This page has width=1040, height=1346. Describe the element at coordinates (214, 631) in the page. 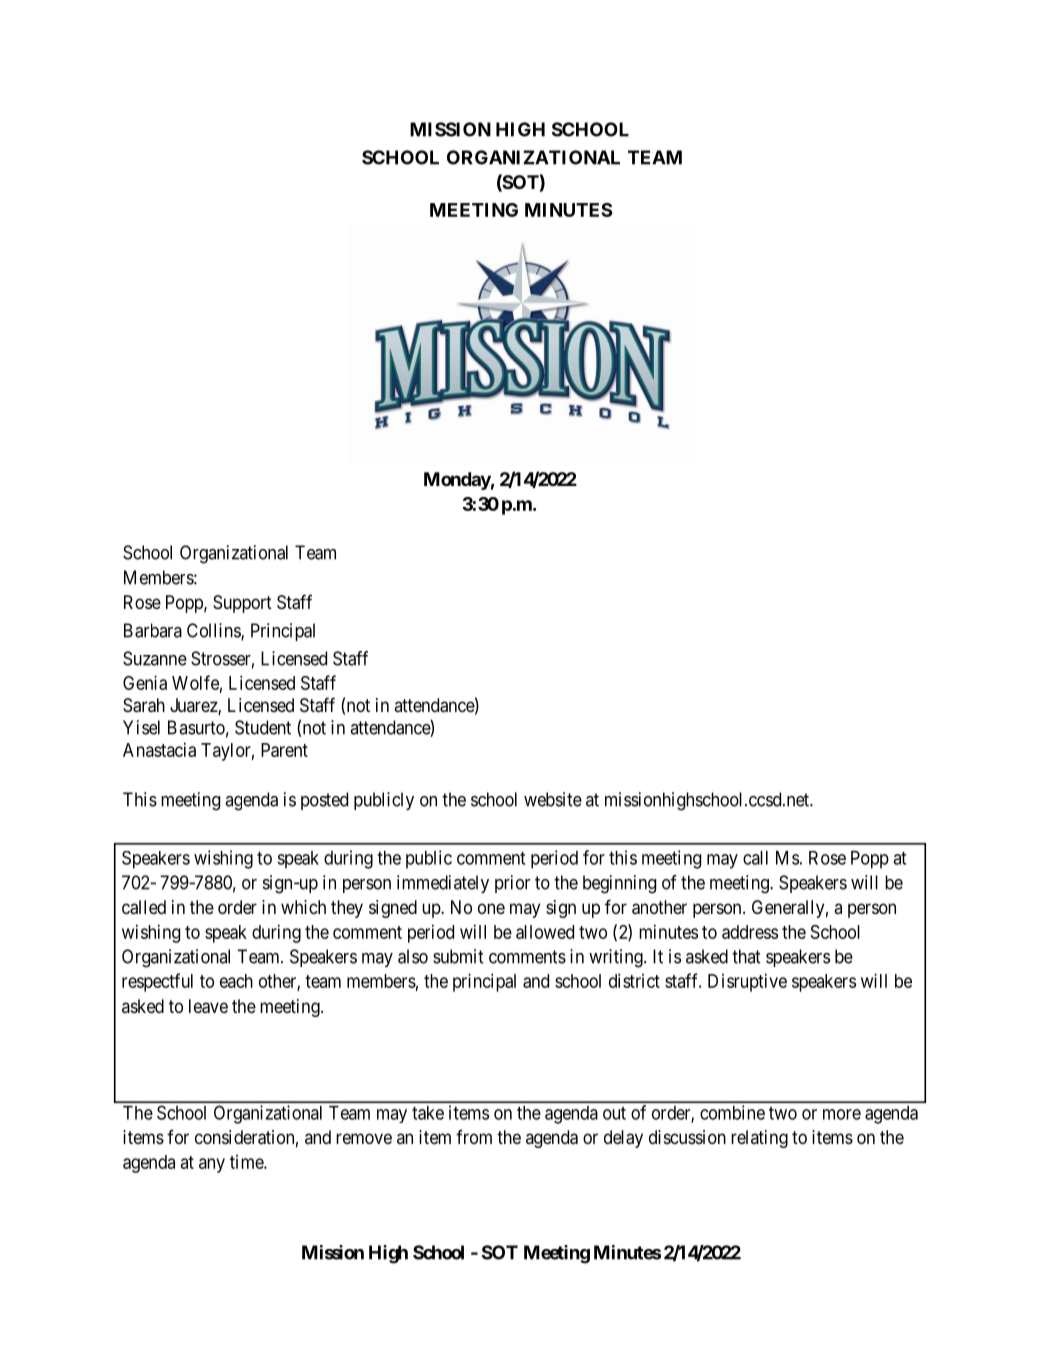

I see `Collins` at that location.
